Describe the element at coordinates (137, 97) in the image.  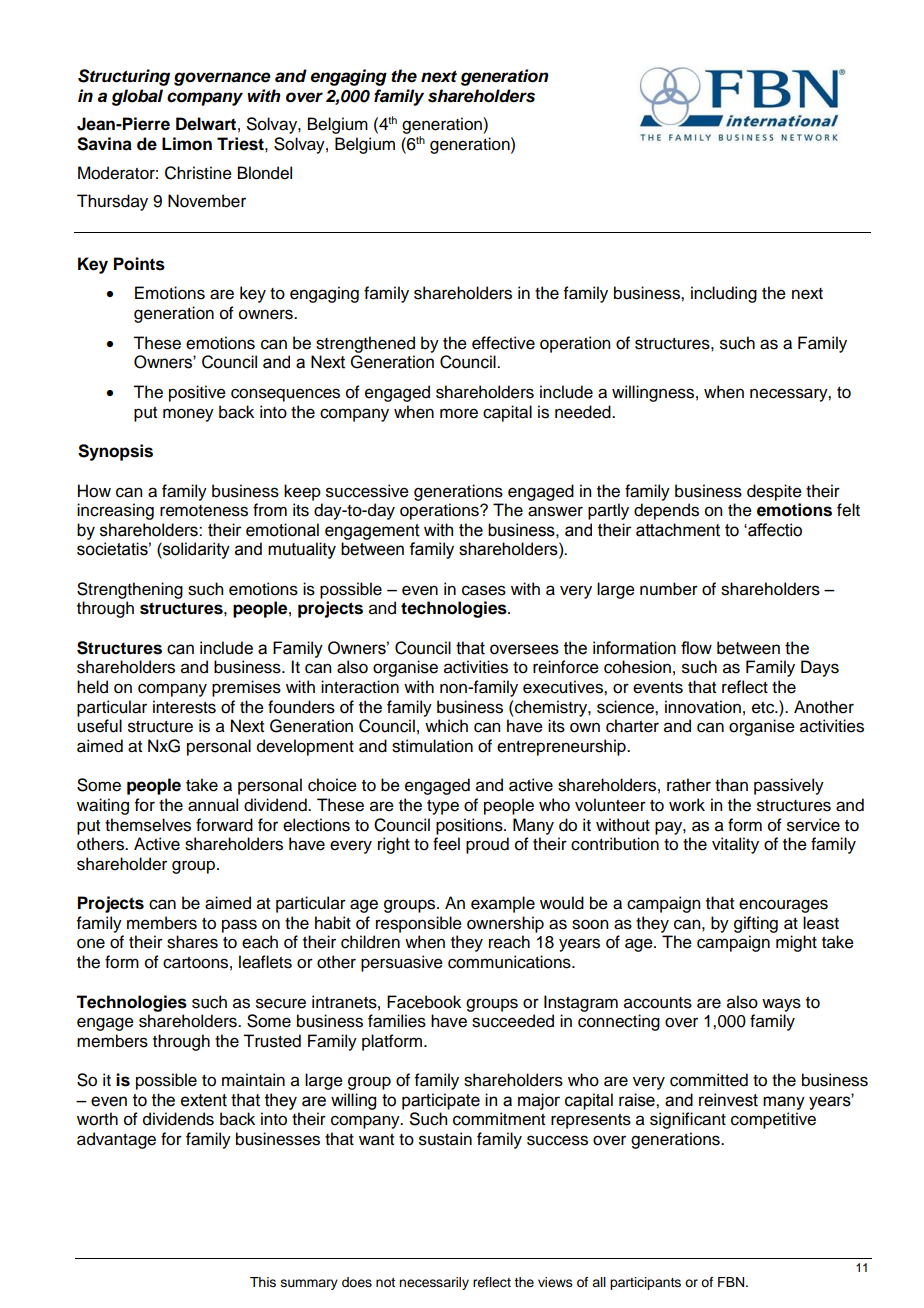
I see `global` at that location.
